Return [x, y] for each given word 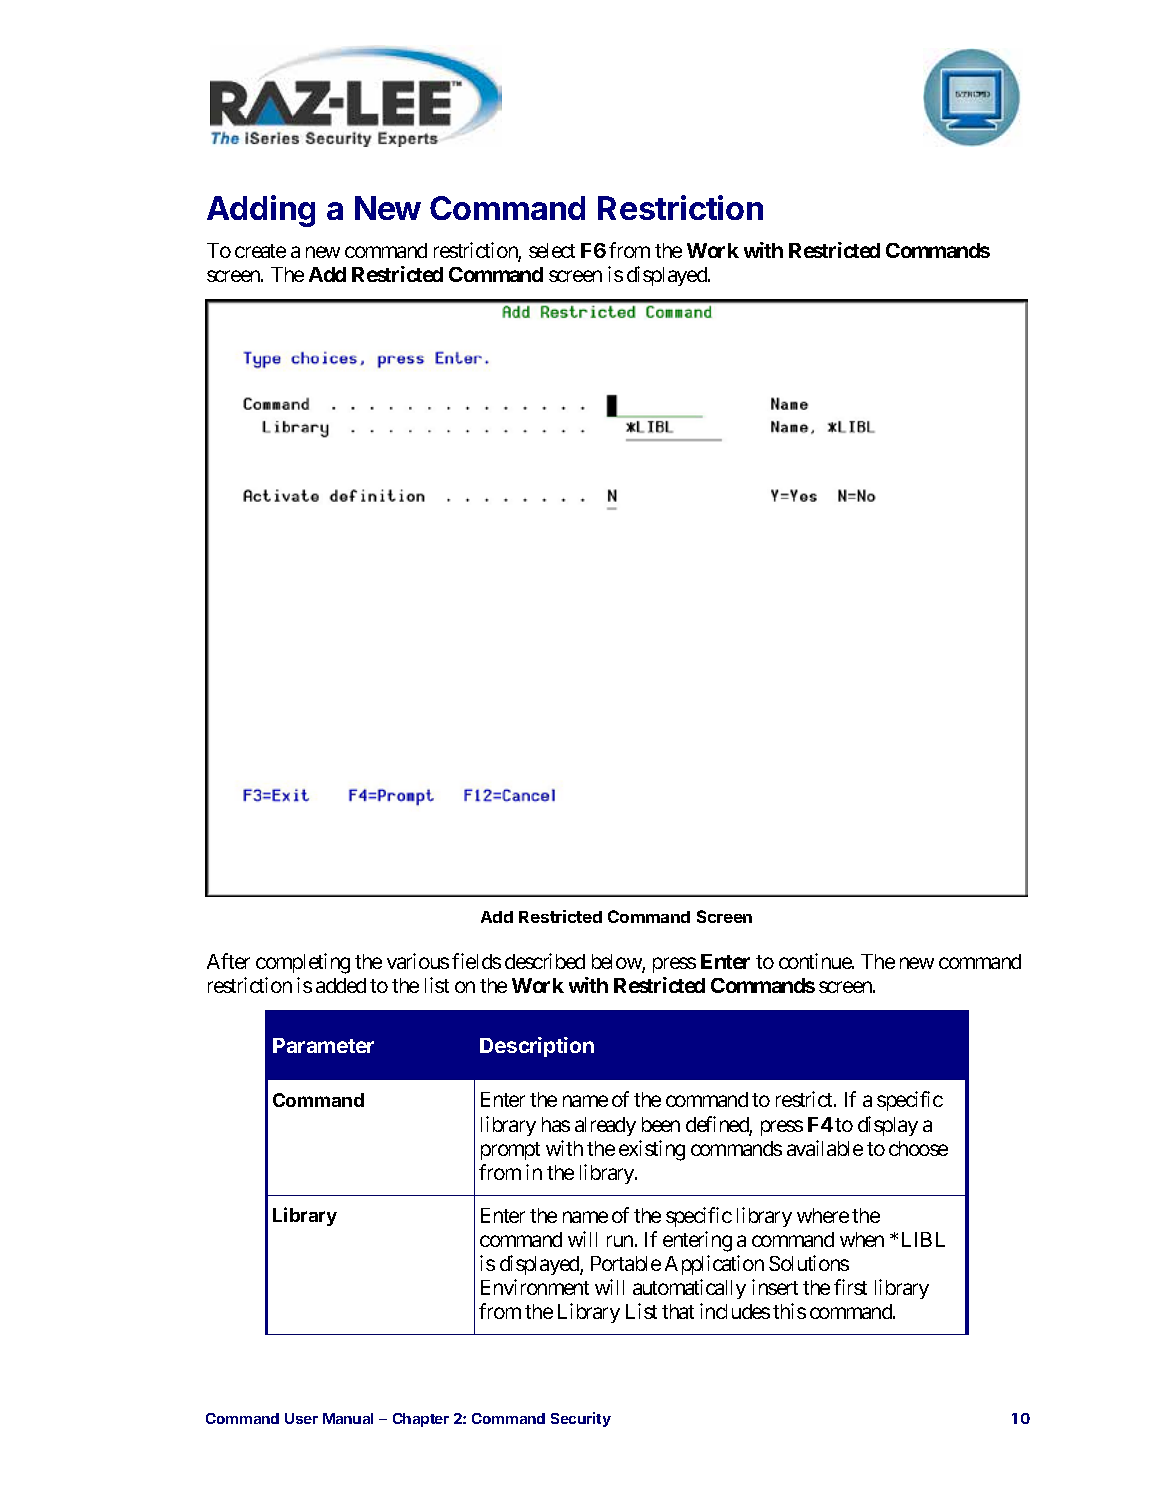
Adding [261, 211]
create [260, 251]
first [850, 1287]
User [301, 1418]
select [552, 250]
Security [581, 1419]
